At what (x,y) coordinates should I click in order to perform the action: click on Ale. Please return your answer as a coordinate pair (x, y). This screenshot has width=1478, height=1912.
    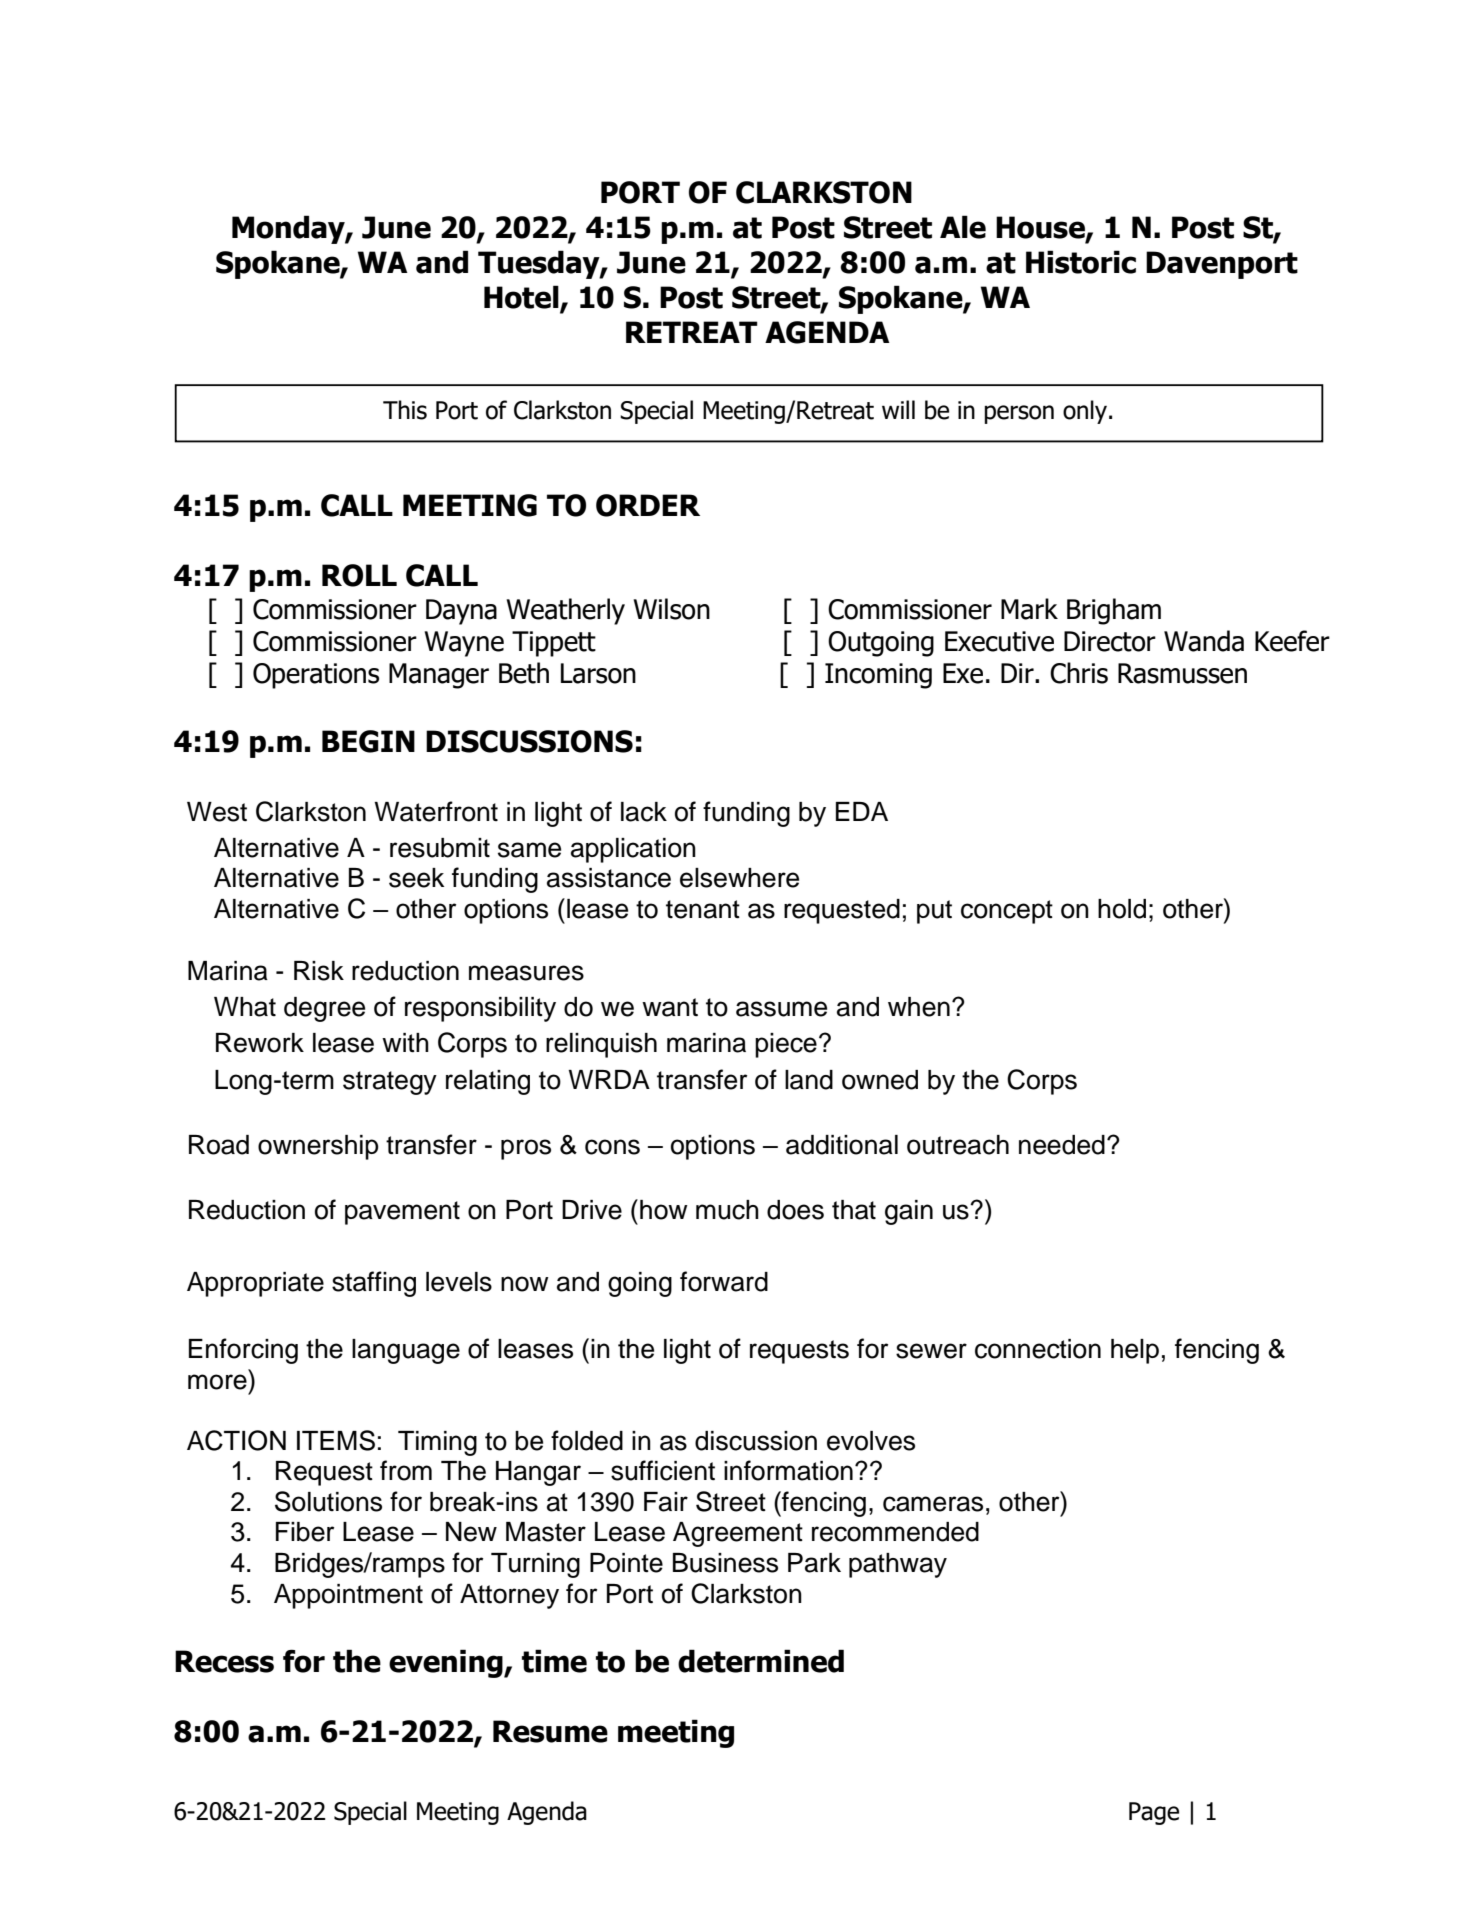
    Looking at the image, I should click on (963, 227).
